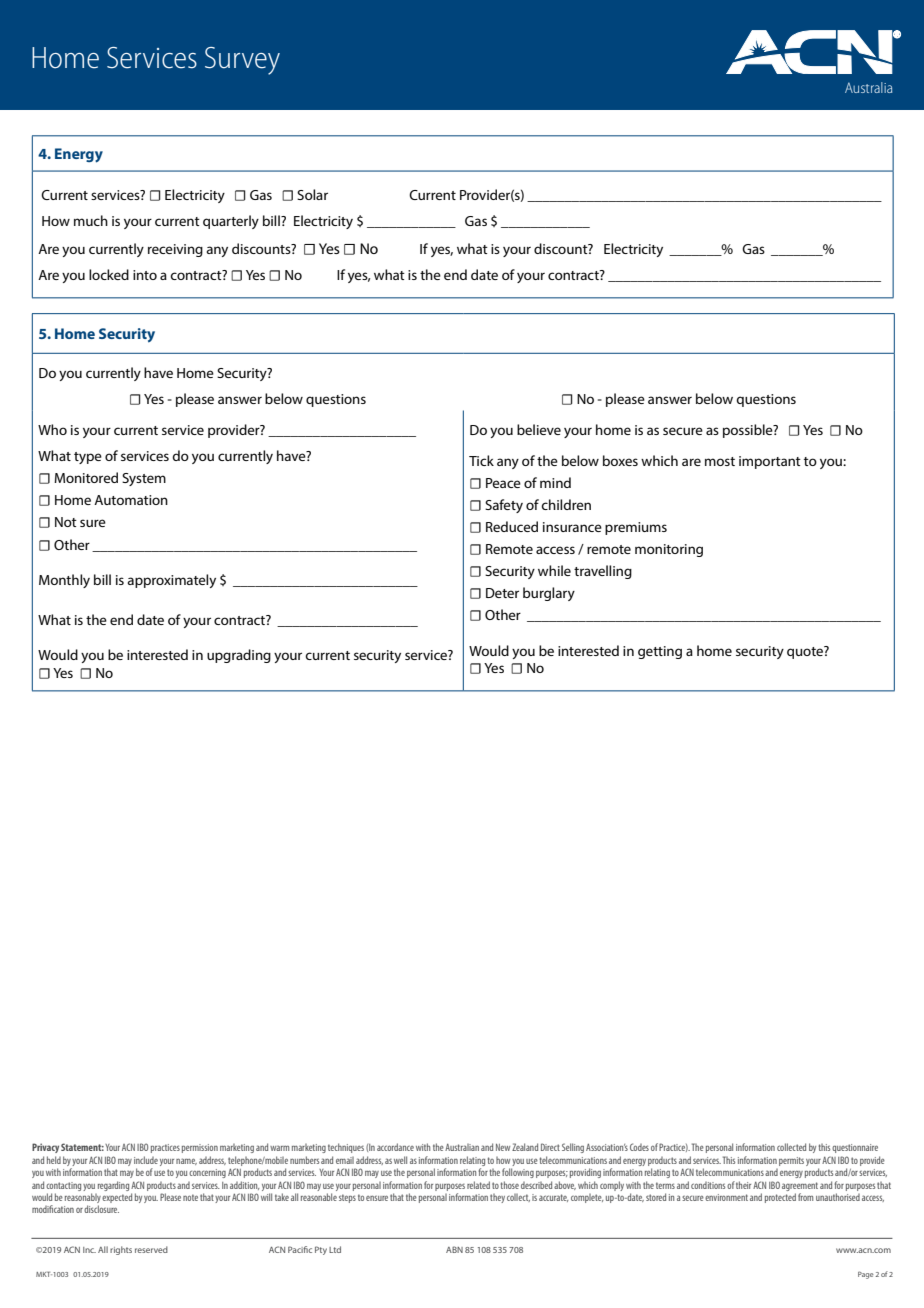 This document has height=1308, width=924. Describe the element at coordinates (502, 593) in the document. I see `Deter` at that location.
